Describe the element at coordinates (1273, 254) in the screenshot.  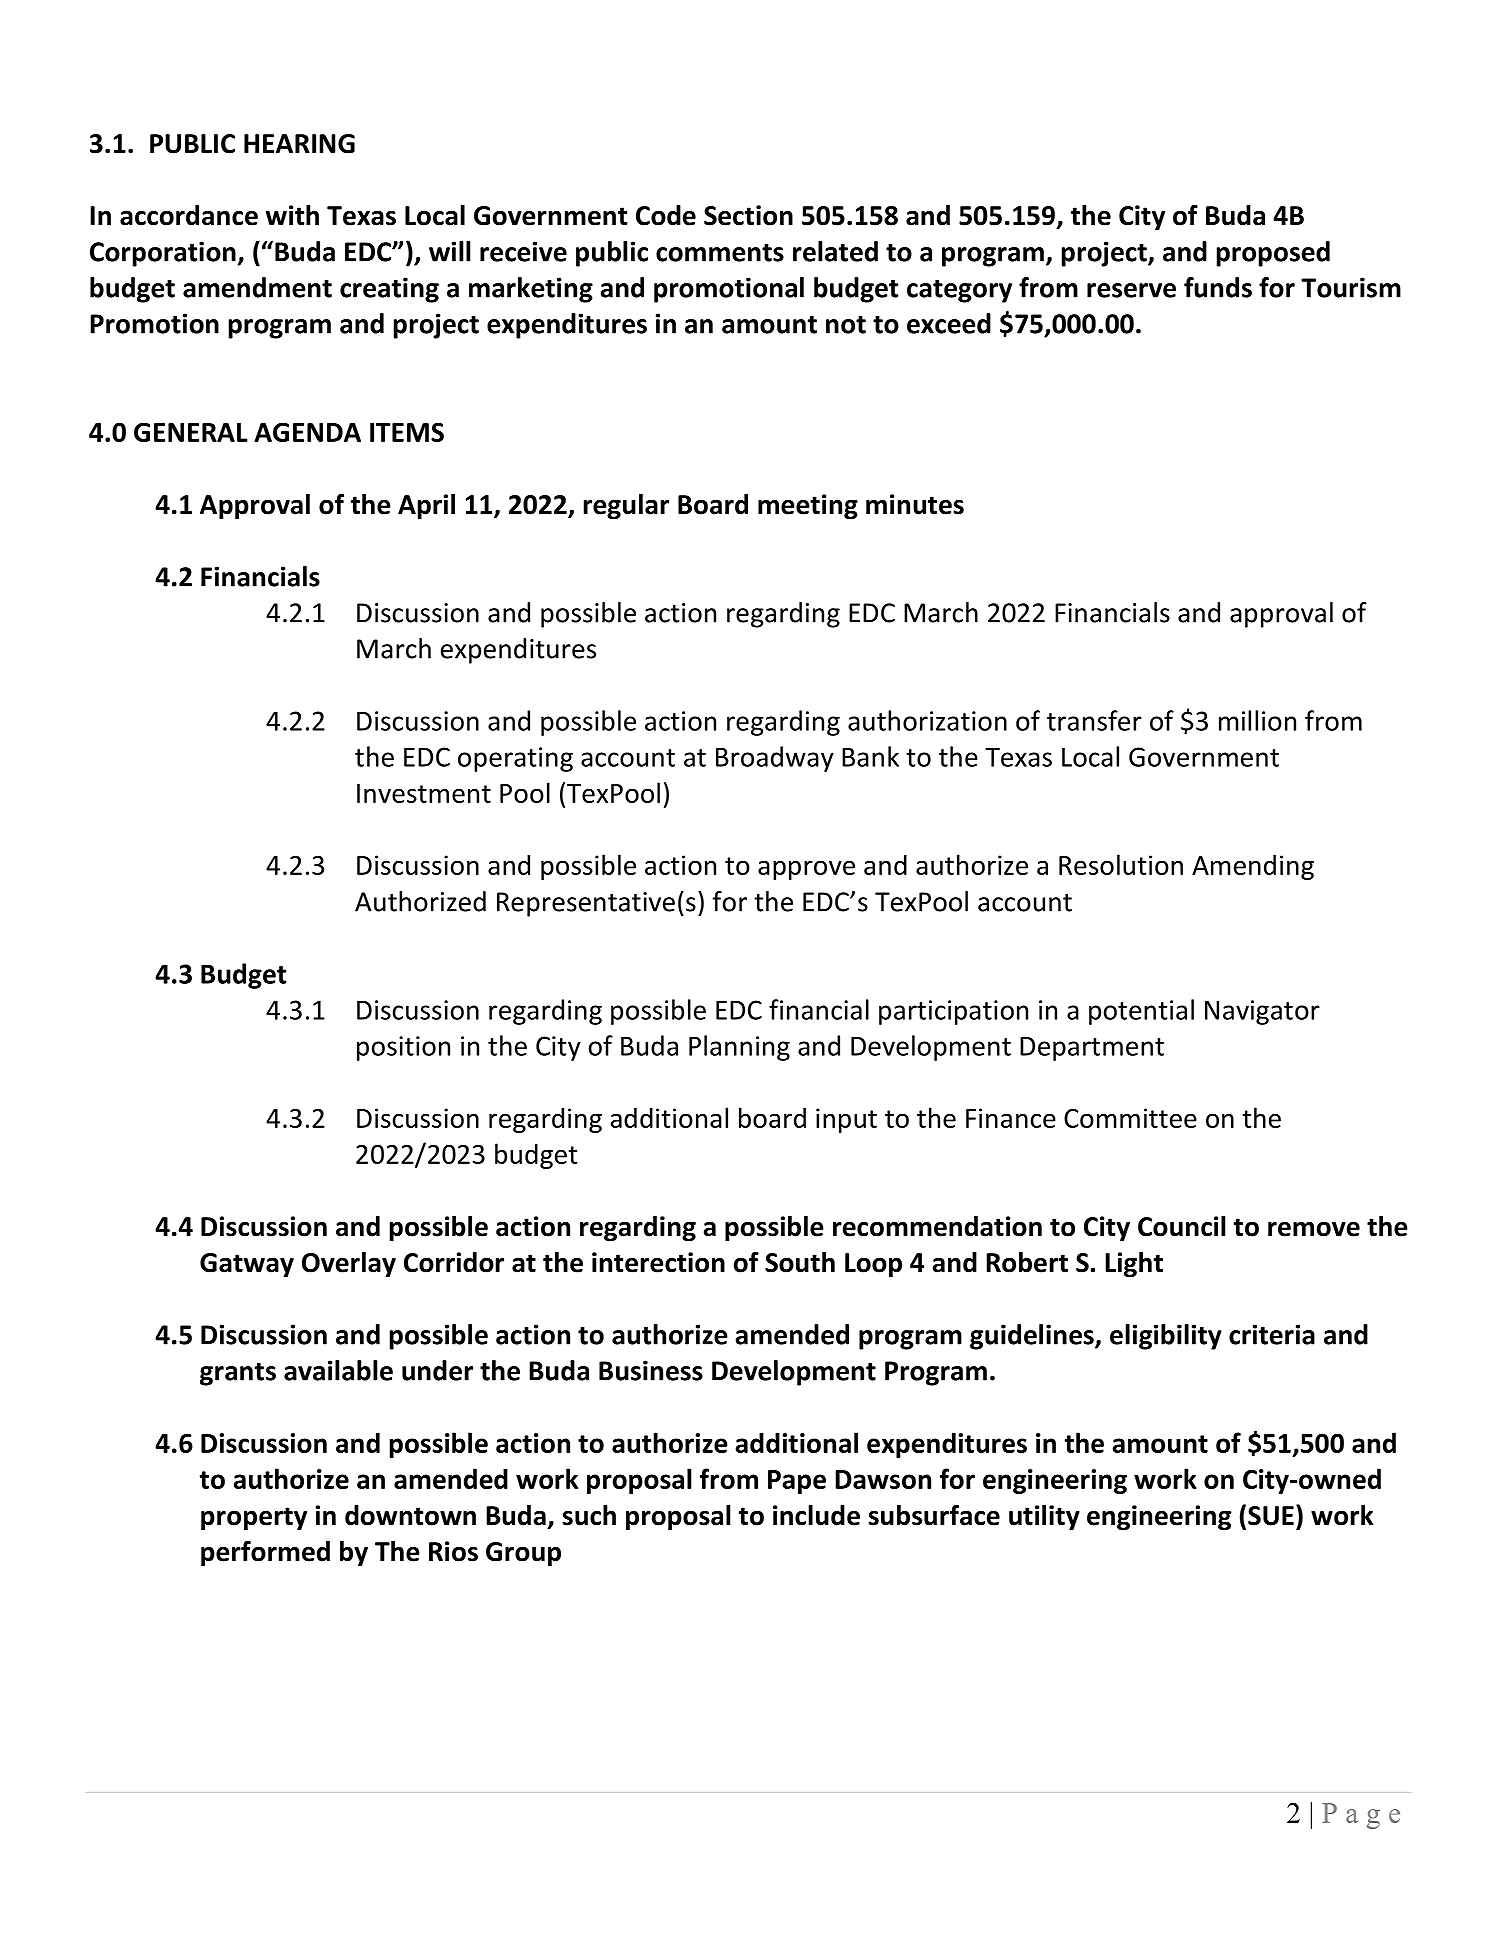
I see `proposed` at that location.
